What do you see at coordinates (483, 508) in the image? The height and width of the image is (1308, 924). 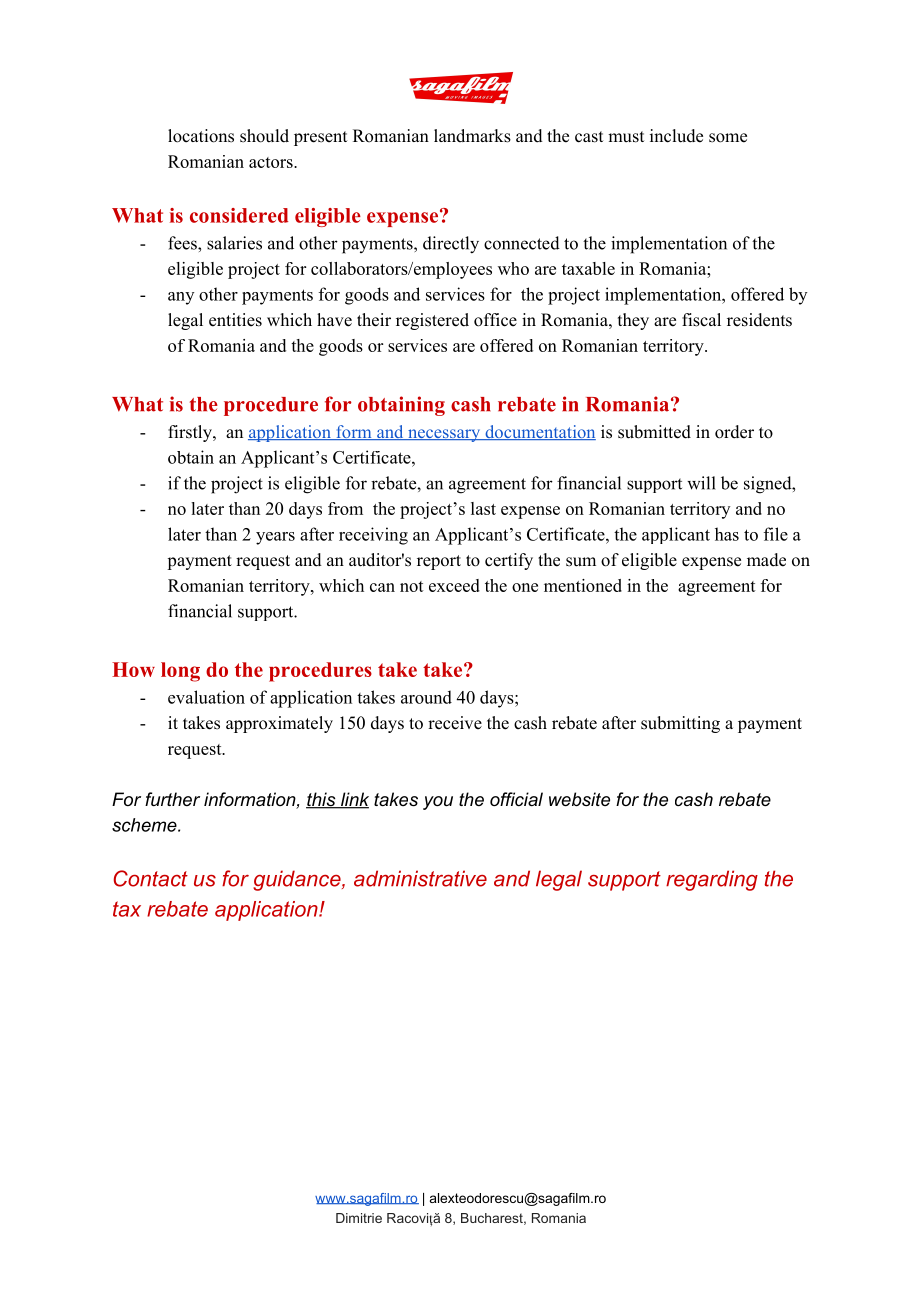 I see `last` at bounding box center [483, 508].
